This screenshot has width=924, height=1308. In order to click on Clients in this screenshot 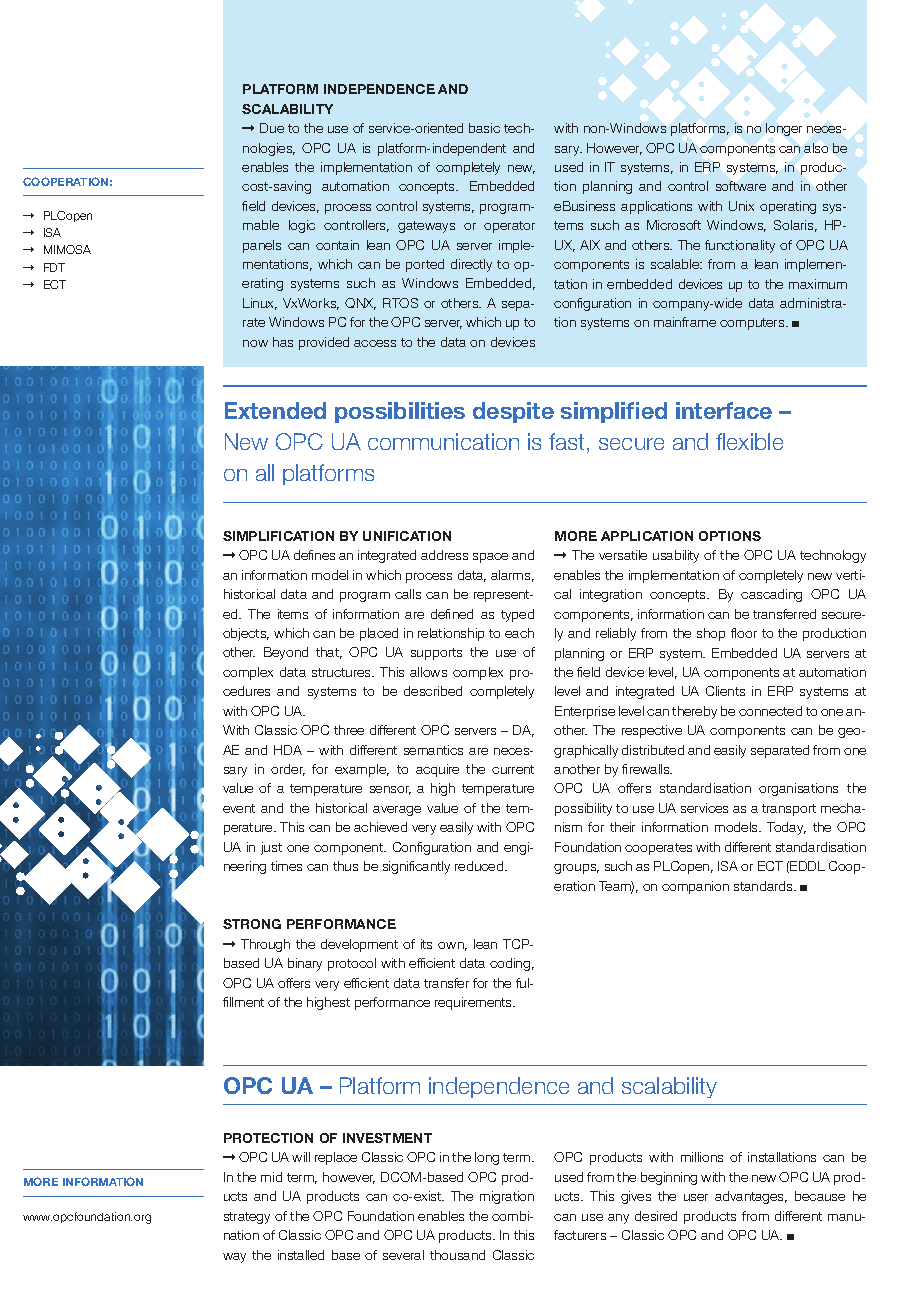, I will do `click(725, 691)`.
